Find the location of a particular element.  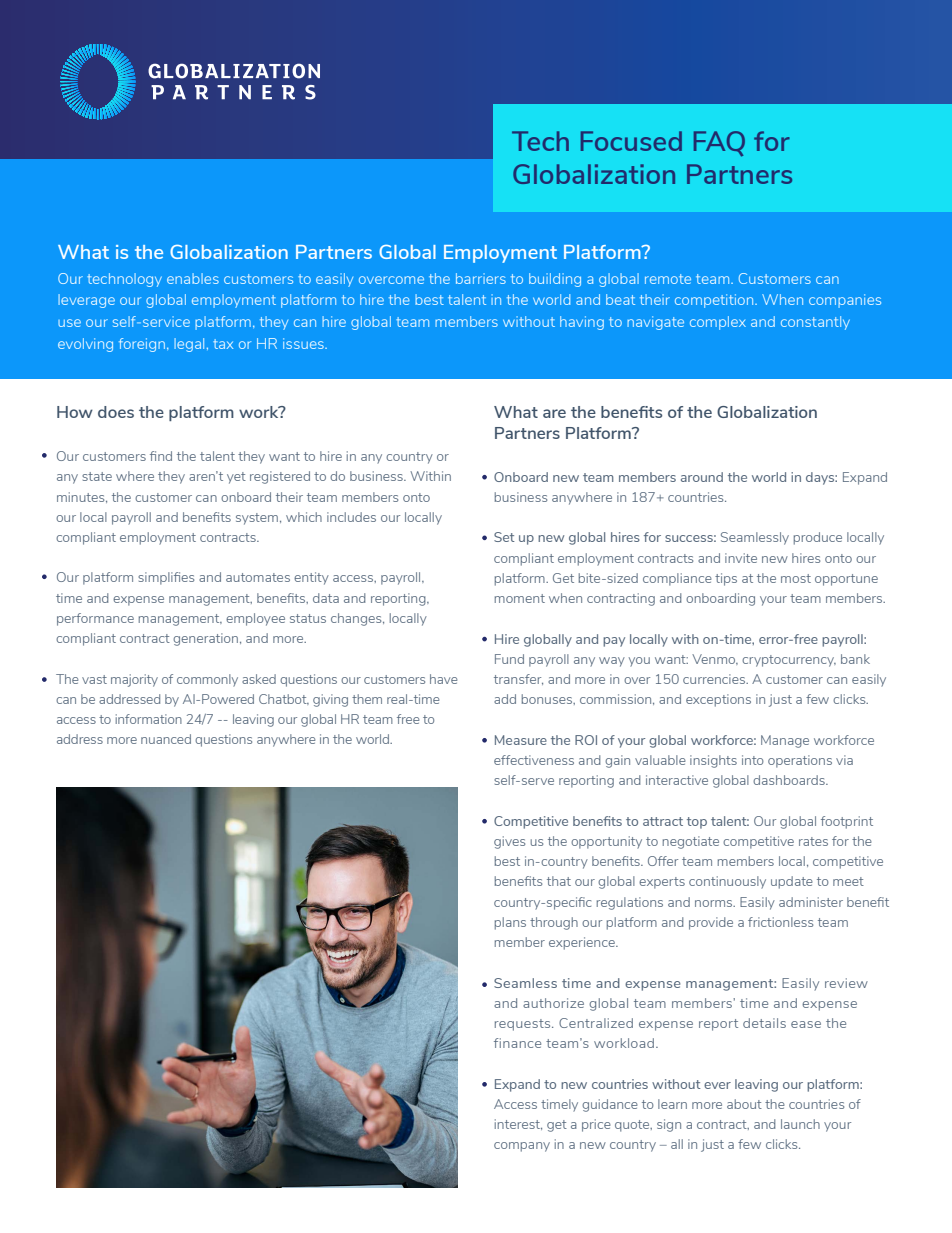

Set is located at coordinates (504, 537).
